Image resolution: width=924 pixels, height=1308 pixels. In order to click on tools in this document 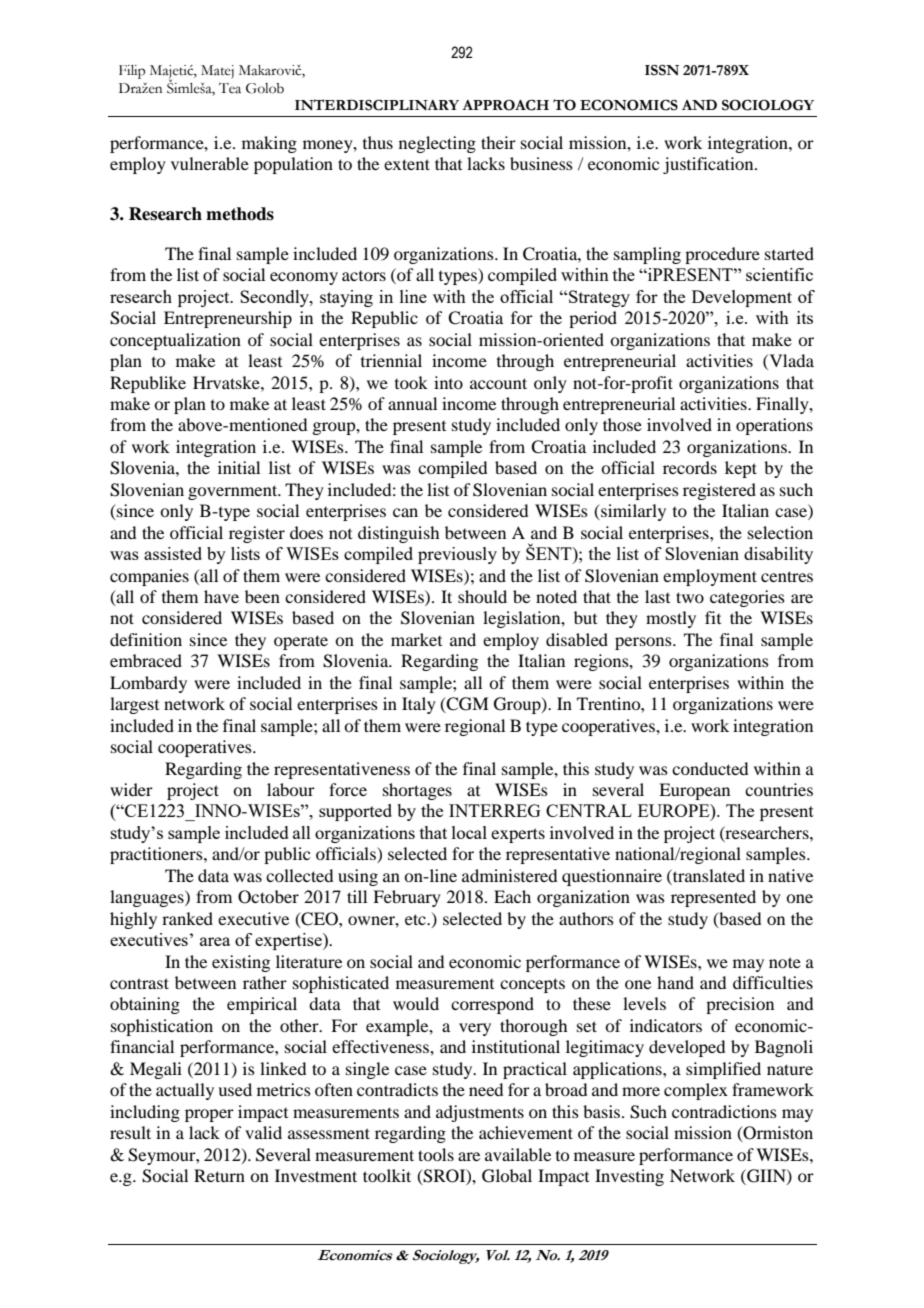, I will do `click(436, 1154)`.
